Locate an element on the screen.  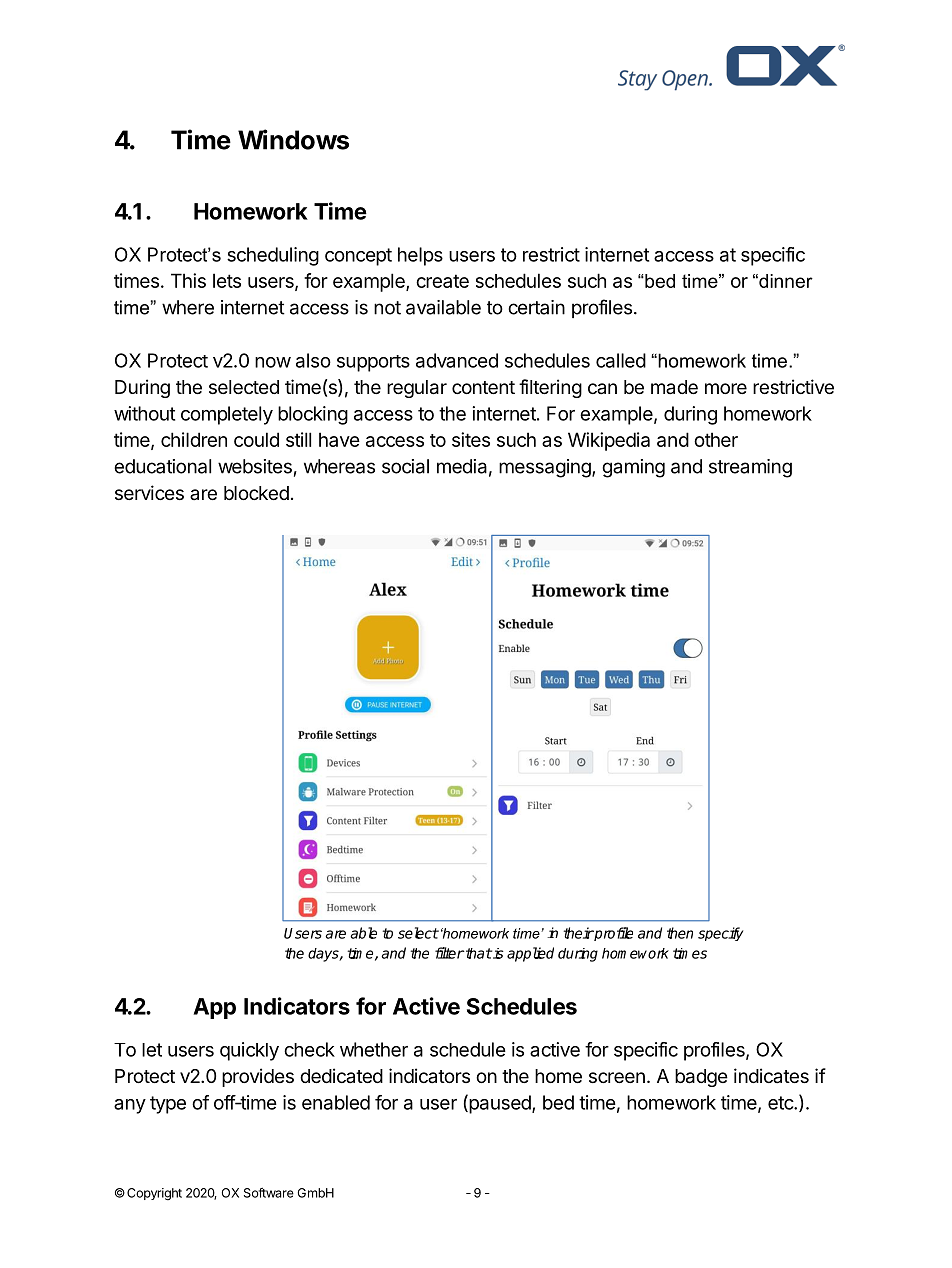
social is located at coordinates (405, 466).
